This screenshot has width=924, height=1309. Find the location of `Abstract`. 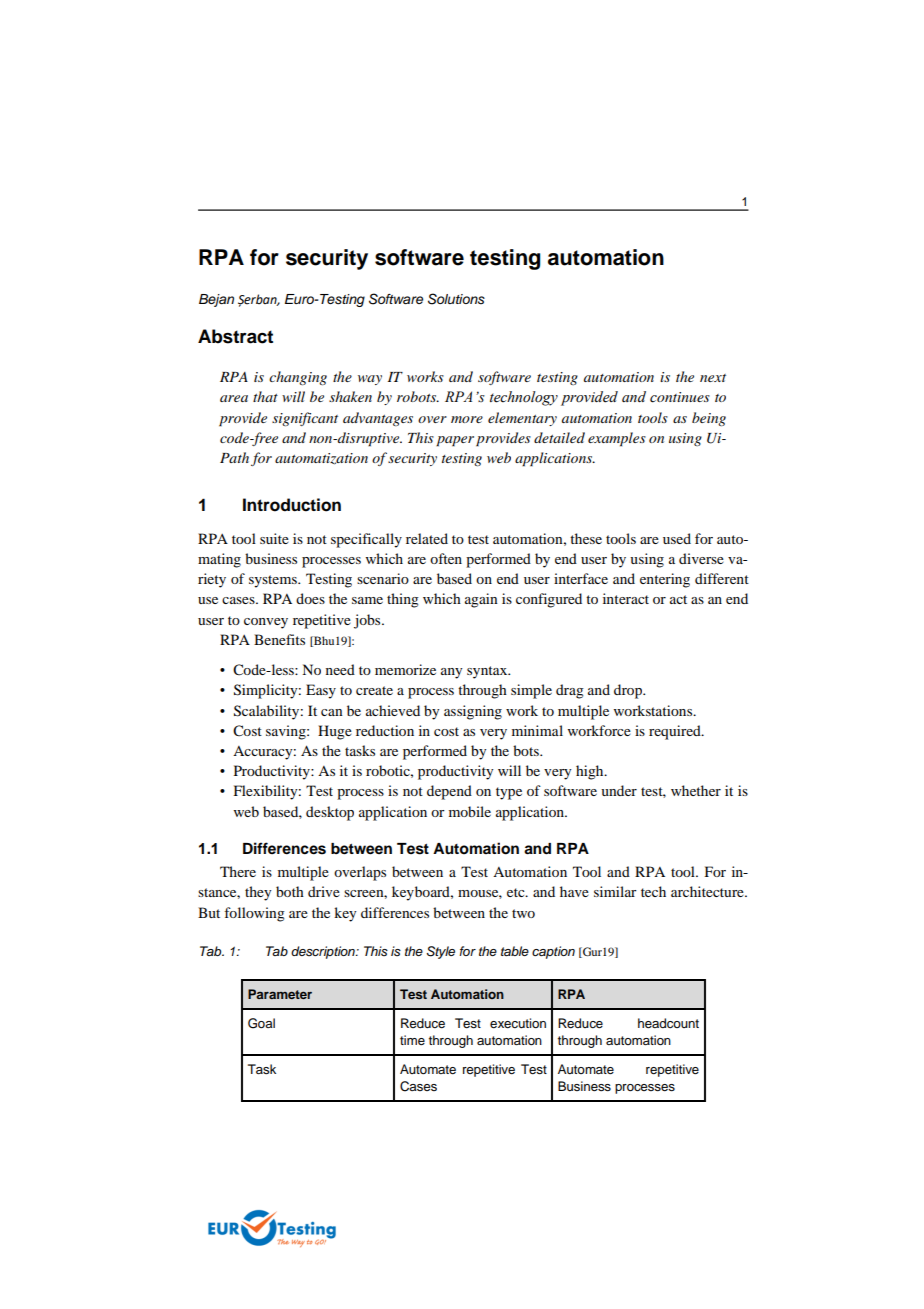

Abstract is located at coordinates (235, 336).
